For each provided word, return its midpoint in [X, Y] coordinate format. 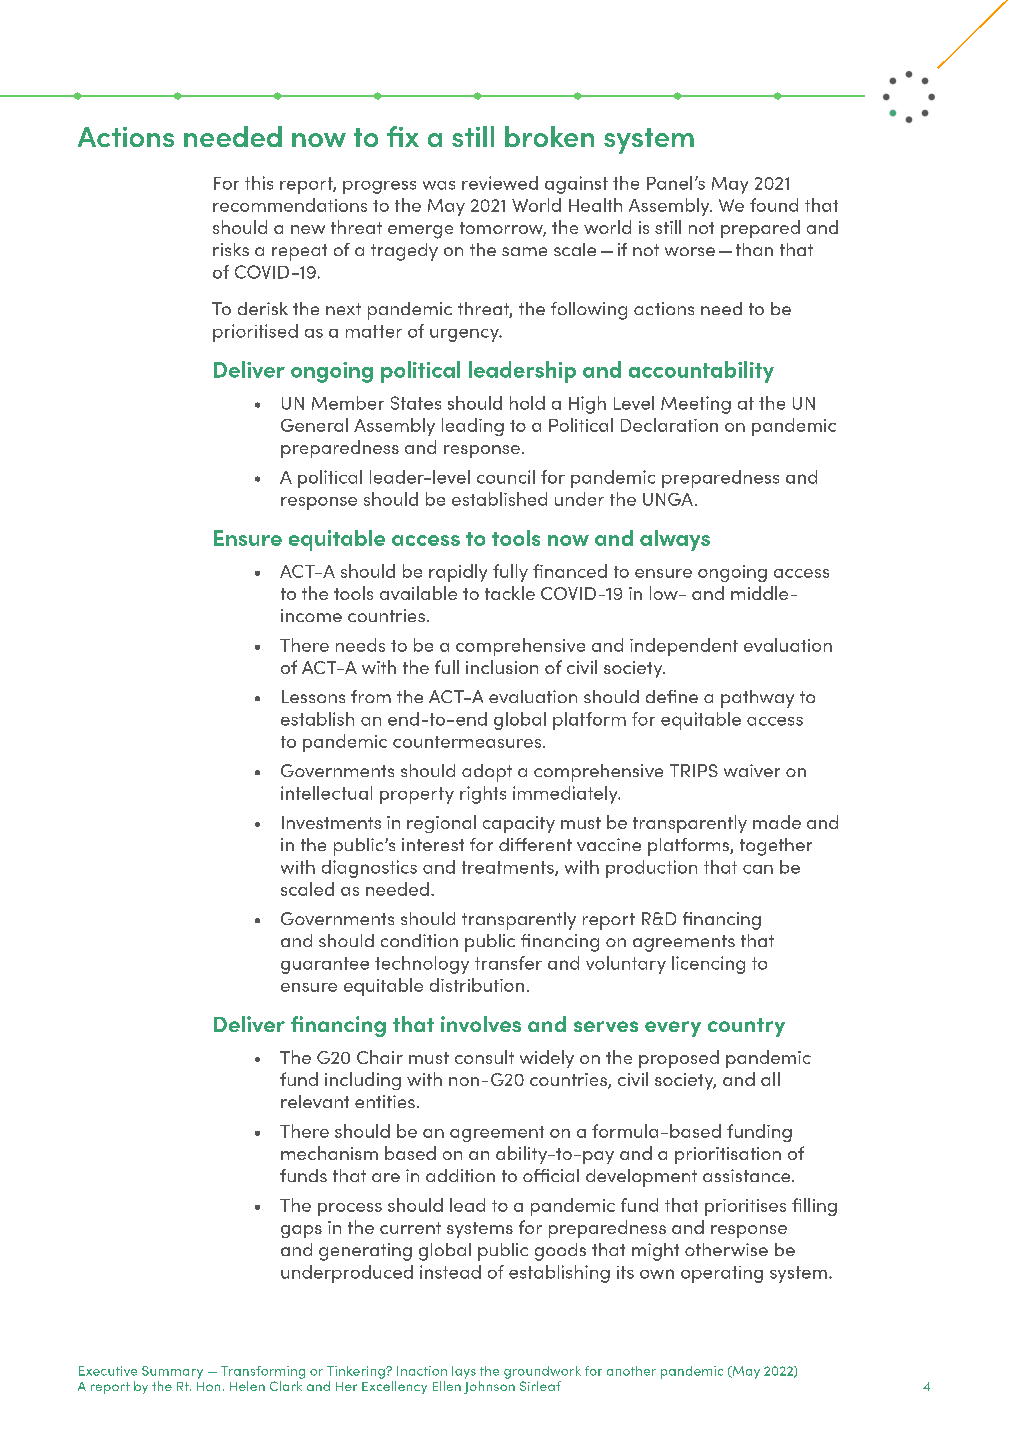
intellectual [326, 793]
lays [464, 1372]
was [439, 185]
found [774, 205]
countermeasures [468, 742]
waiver [752, 770]
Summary [172, 1372]
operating [722, 1274]
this [259, 183]
